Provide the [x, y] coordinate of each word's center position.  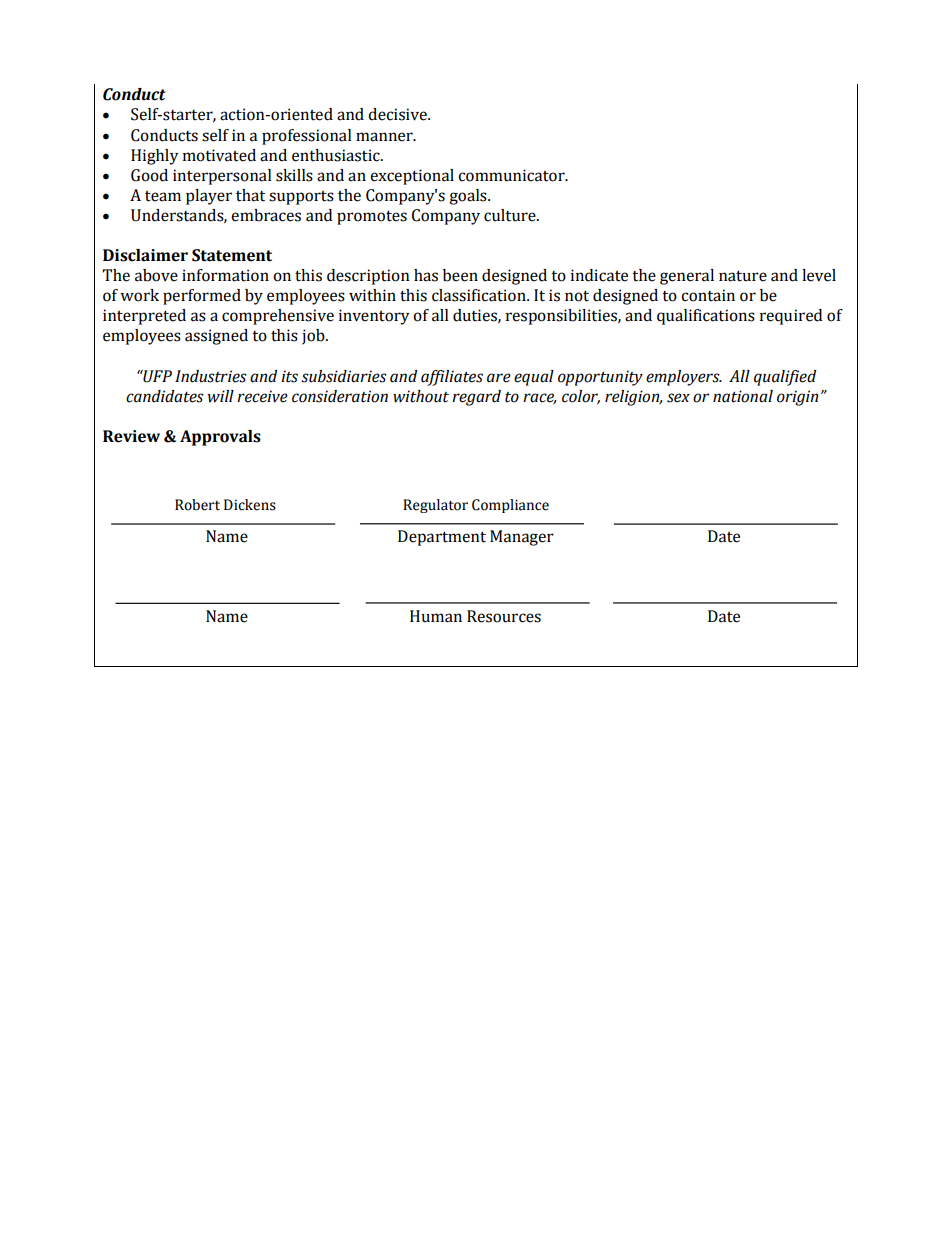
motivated [219, 155]
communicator [512, 175]
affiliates [452, 378]
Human [436, 616]
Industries [211, 376]
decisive [398, 114]
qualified [785, 378]
